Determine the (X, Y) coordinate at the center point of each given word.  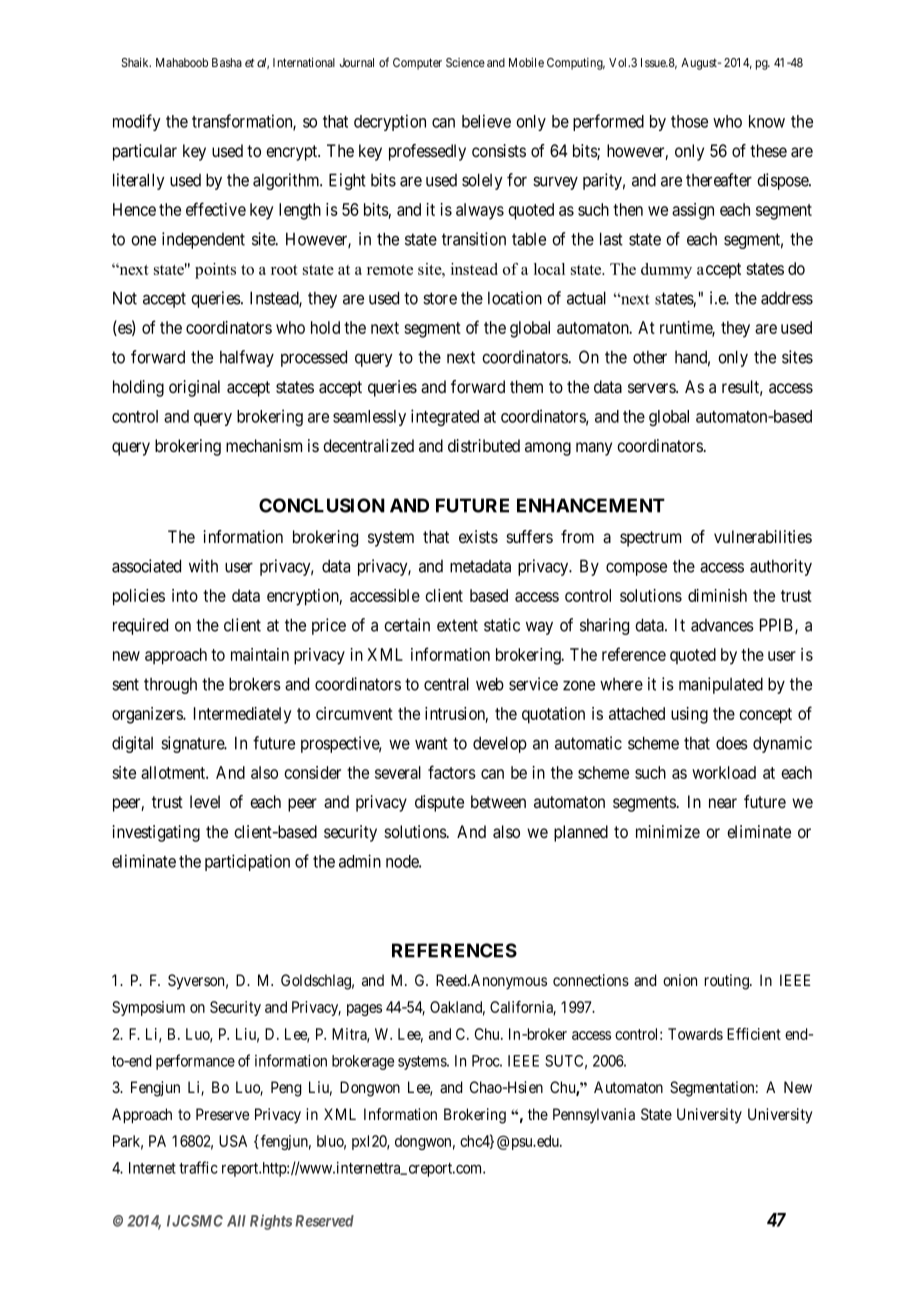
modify (137, 122)
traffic (198, 1167)
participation (247, 862)
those (689, 121)
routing (728, 982)
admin (360, 861)
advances (722, 625)
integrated (445, 417)
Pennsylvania (594, 1115)
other (650, 357)
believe (486, 121)
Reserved (324, 1221)
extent (457, 625)
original (194, 388)
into (185, 595)
